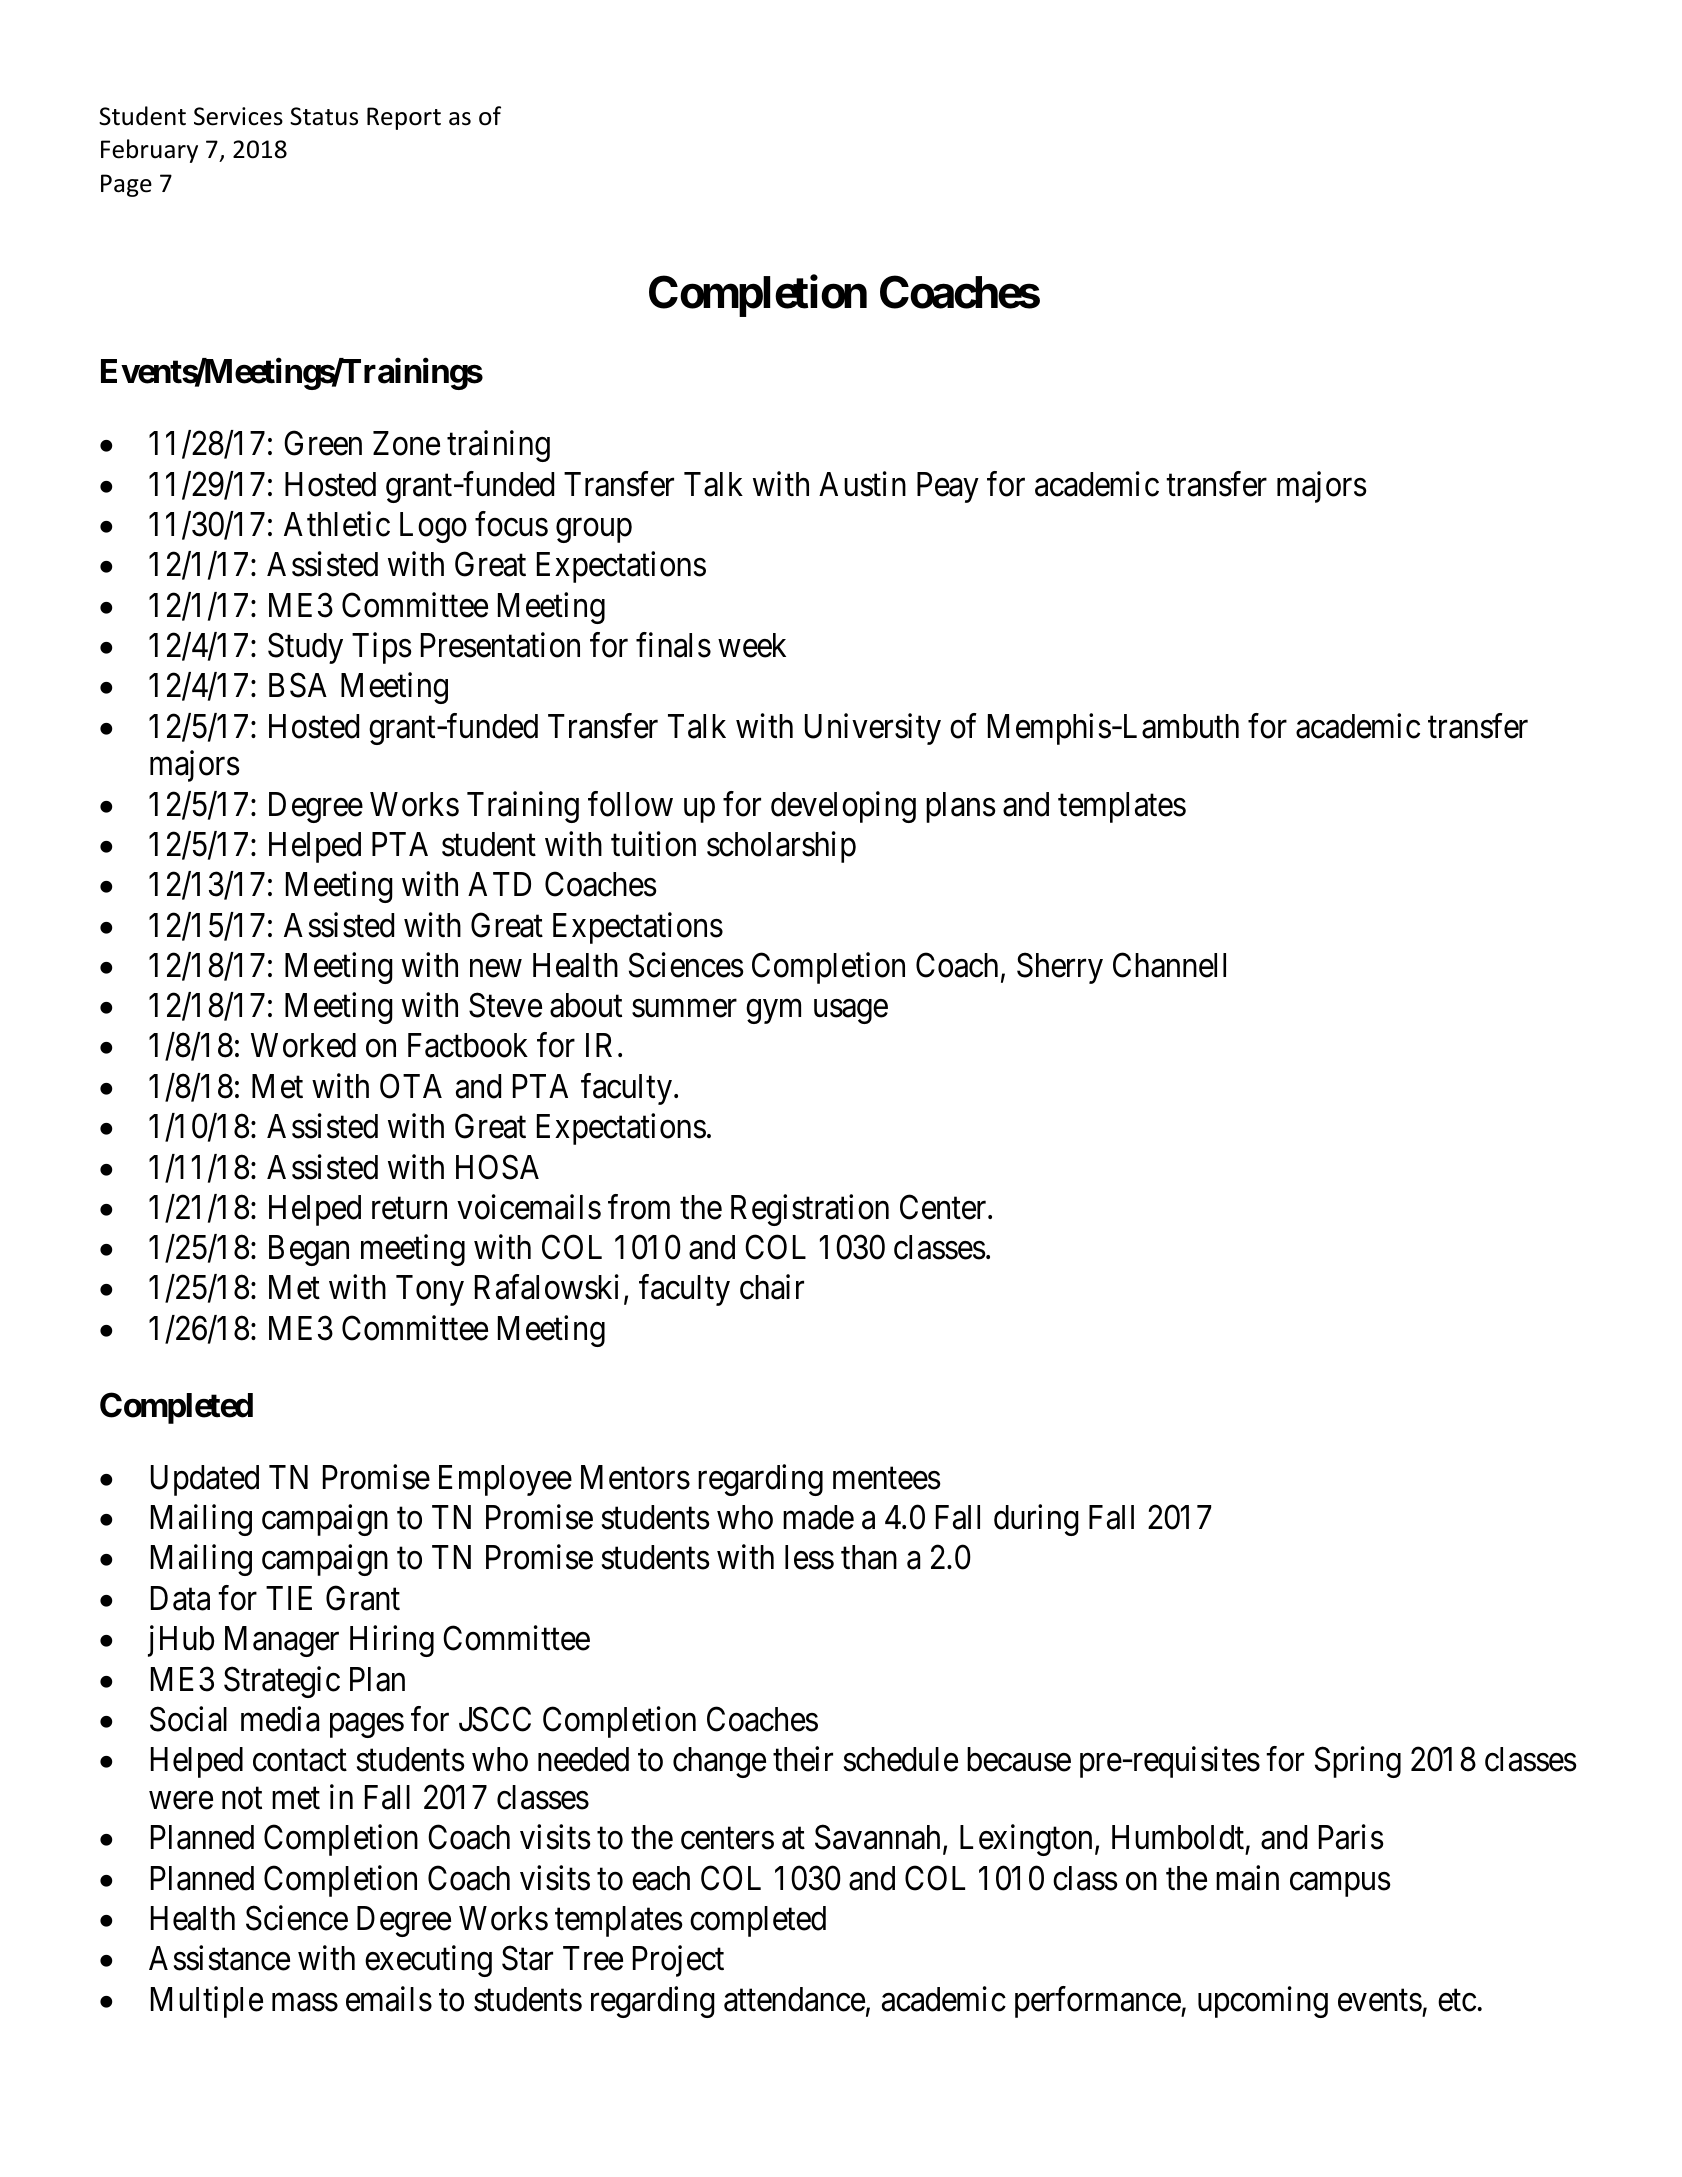 This screenshot has width=1682, height=2177. I want to click on Austin, so click(862, 484).
